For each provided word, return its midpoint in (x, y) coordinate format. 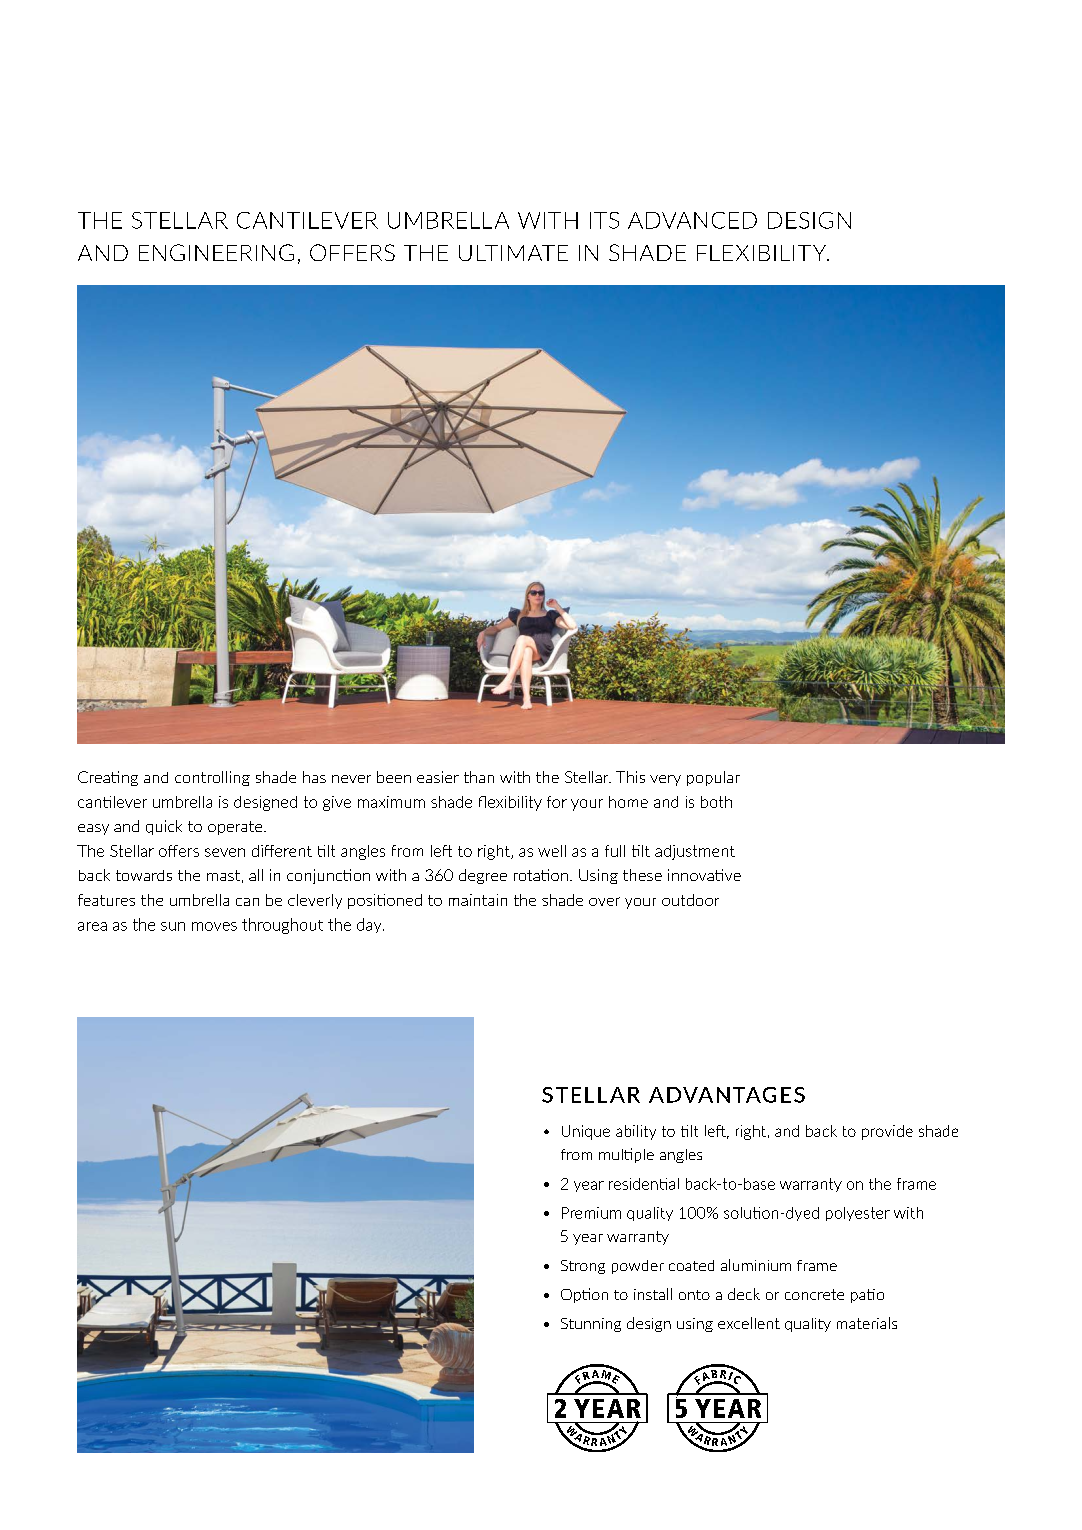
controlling (212, 778)
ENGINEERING (216, 252)
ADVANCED (692, 220)
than (479, 777)
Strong (583, 1267)
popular (713, 778)
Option (584, 1295)
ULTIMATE (513, 253)
